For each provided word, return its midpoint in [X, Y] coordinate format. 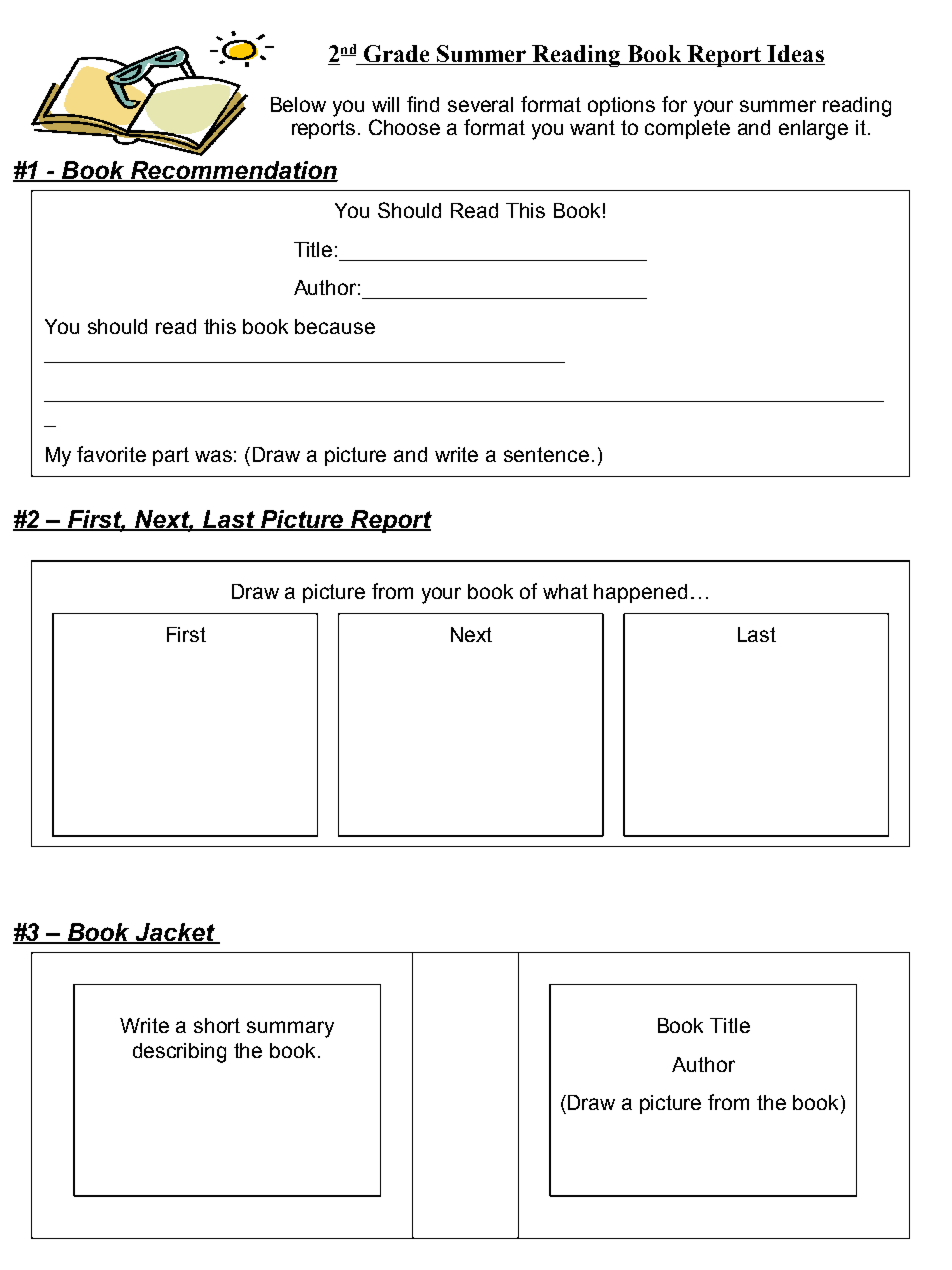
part [171, 456]
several [480, 104]
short [217, 1025]
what [565, 591]
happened [640, 593]
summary [290, 1029]
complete [687, 129]
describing [179, 1053]
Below [298, 104]
